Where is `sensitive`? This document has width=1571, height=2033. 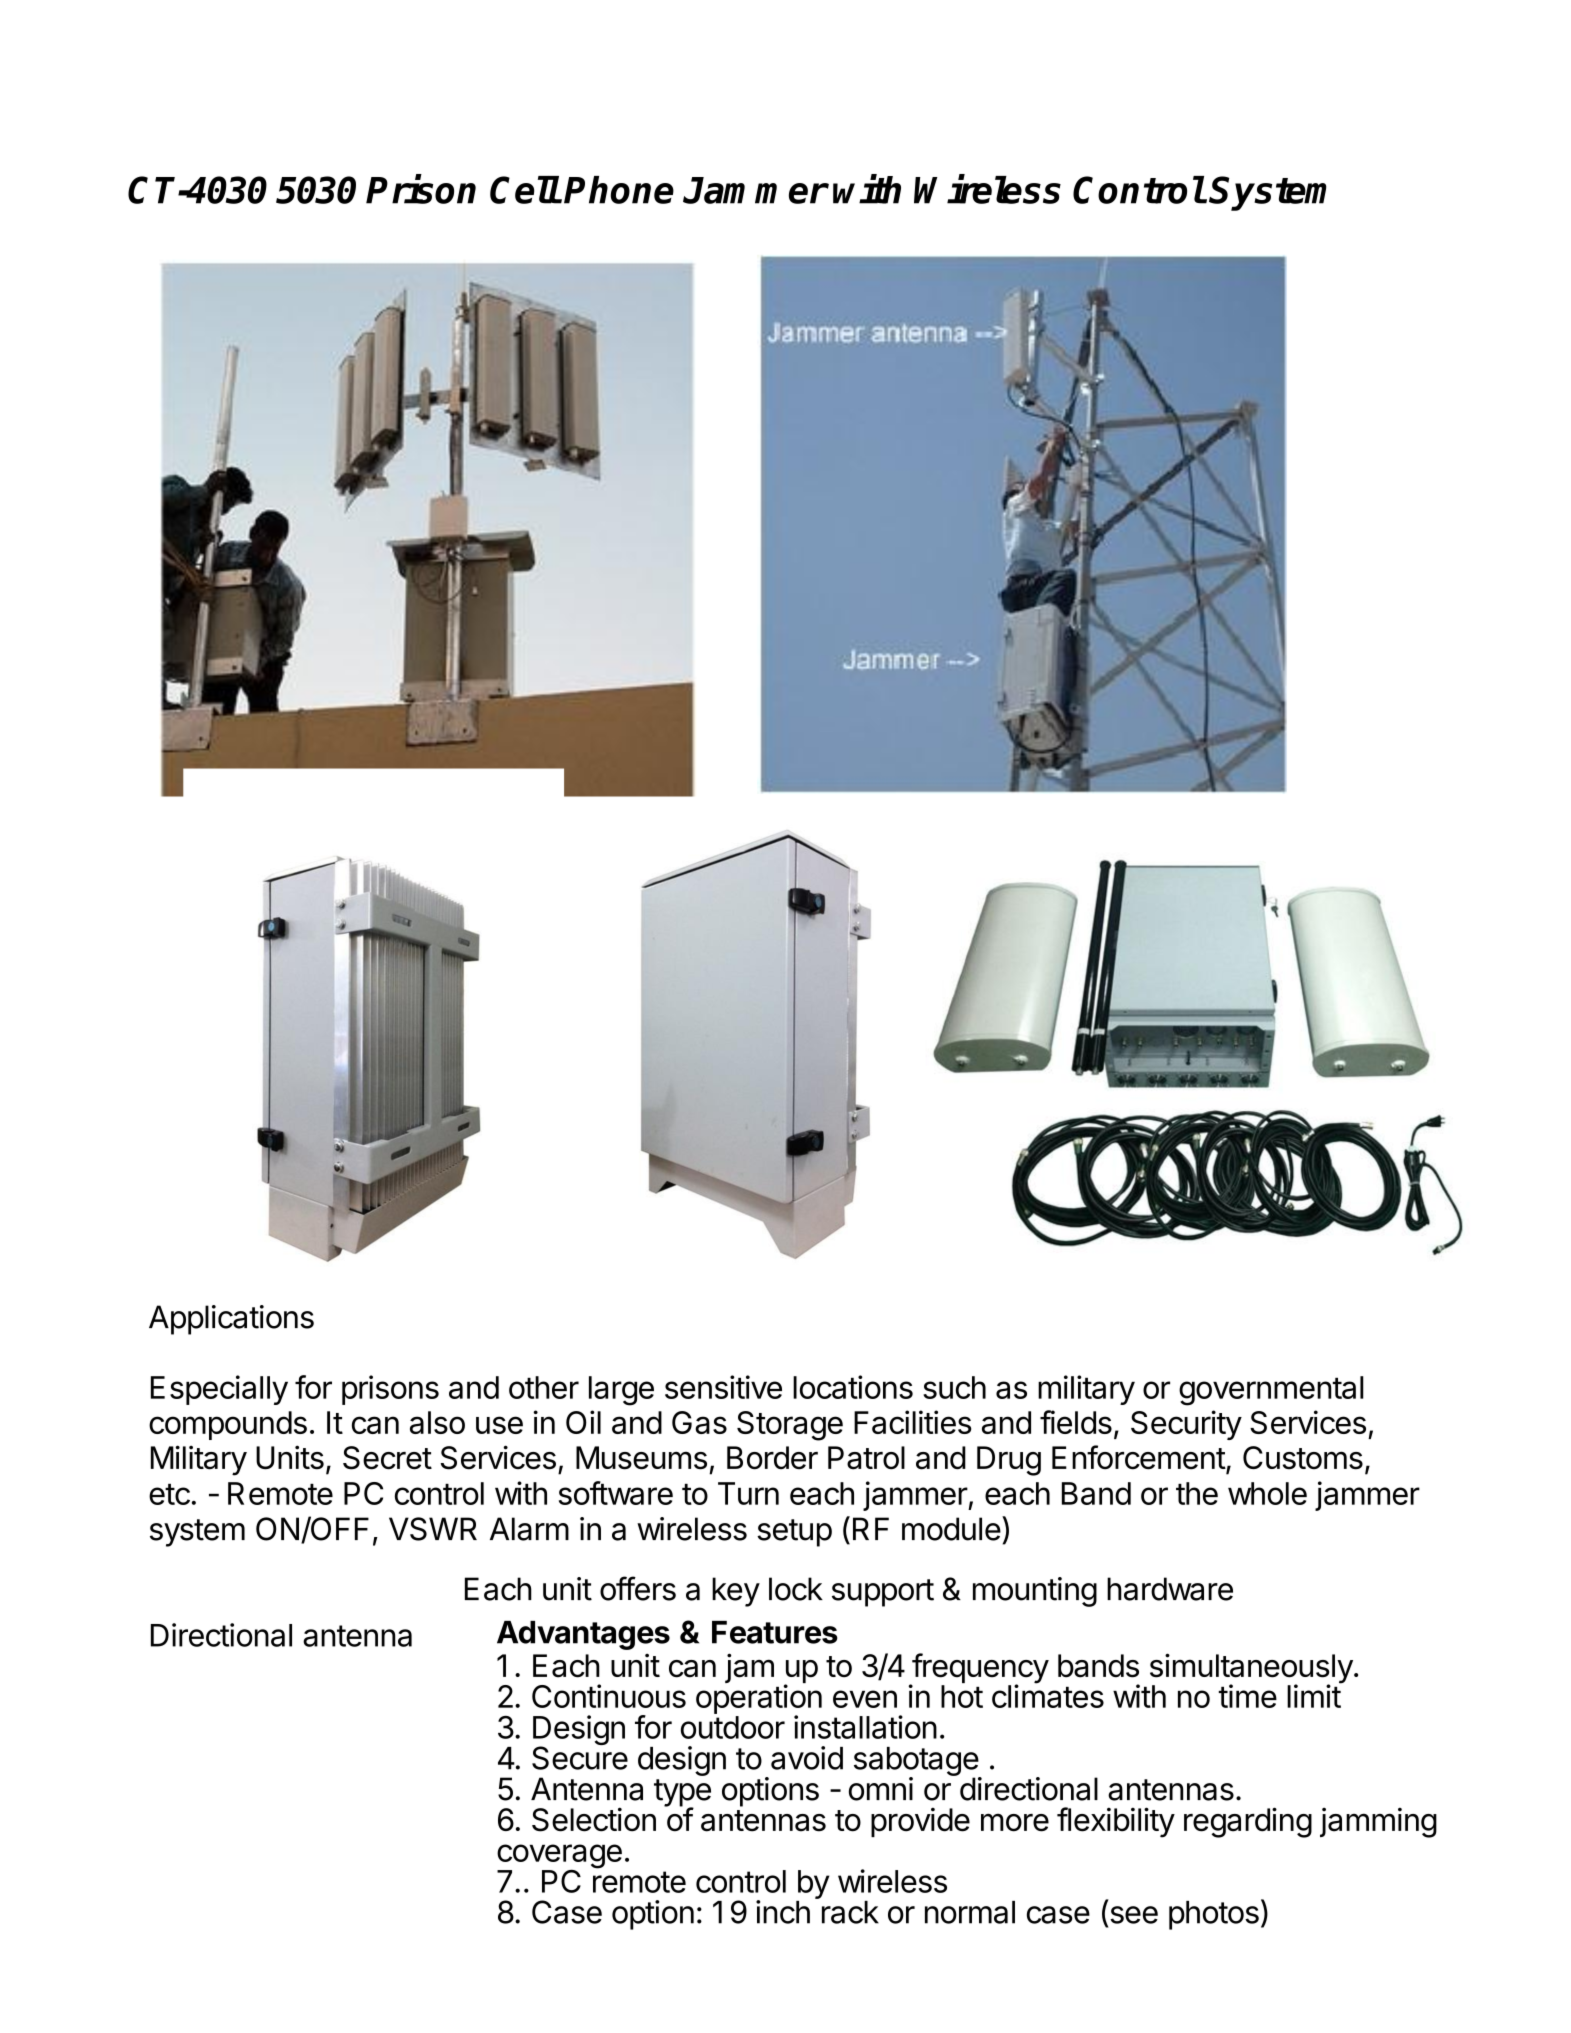
sensitive is located at coordinates (723, 1387).
